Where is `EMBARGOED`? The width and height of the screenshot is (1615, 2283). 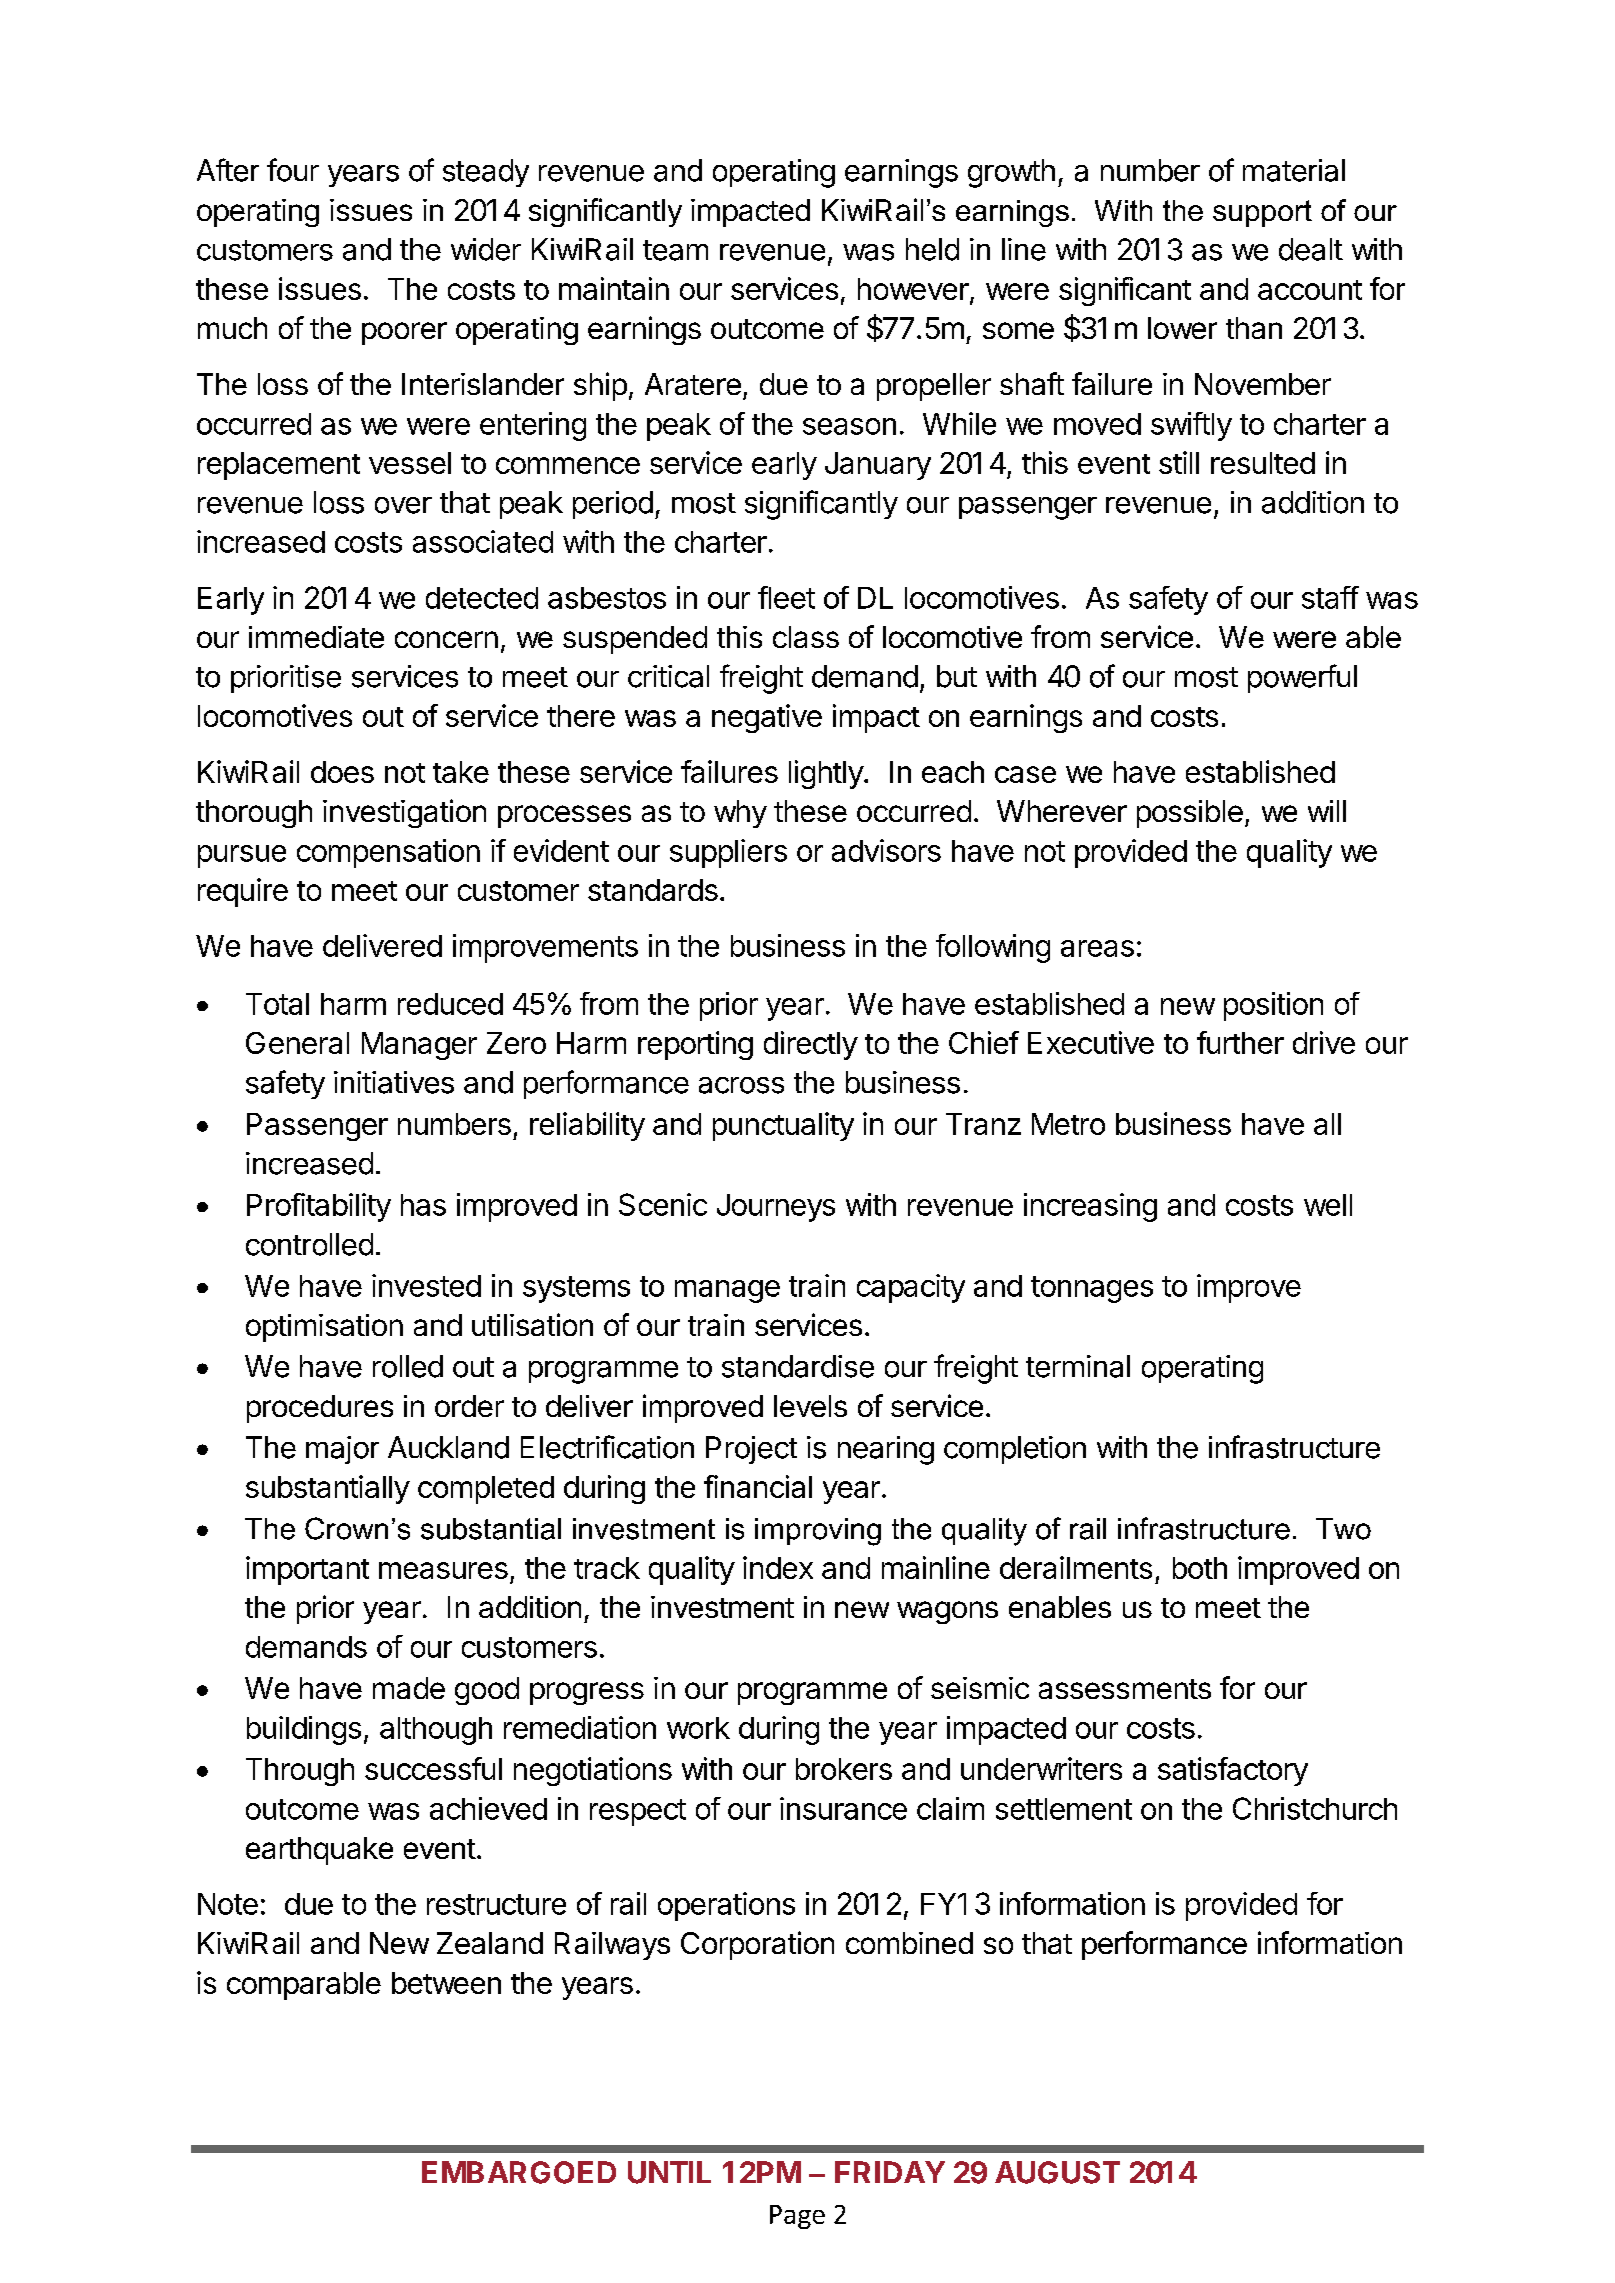 EMBARGOED is located at coordinates (519, 2172).
